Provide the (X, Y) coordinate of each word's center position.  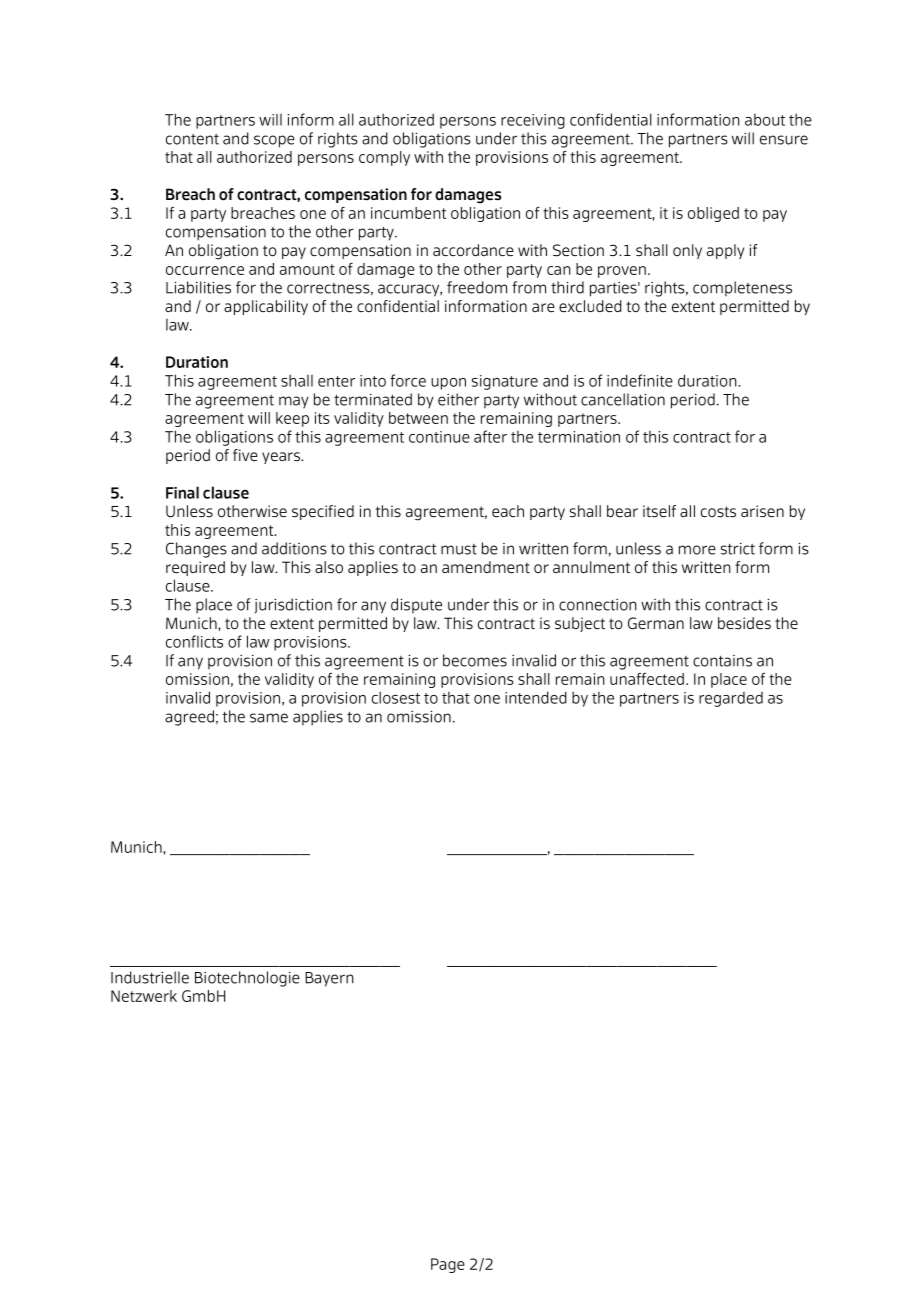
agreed (189, 718)
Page (448, 1265)
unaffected (647, 679)
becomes (475, 660)
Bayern (329, 979)
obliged (713, 214)
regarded (731, 699)
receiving (533, 121)
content (192, 139)
